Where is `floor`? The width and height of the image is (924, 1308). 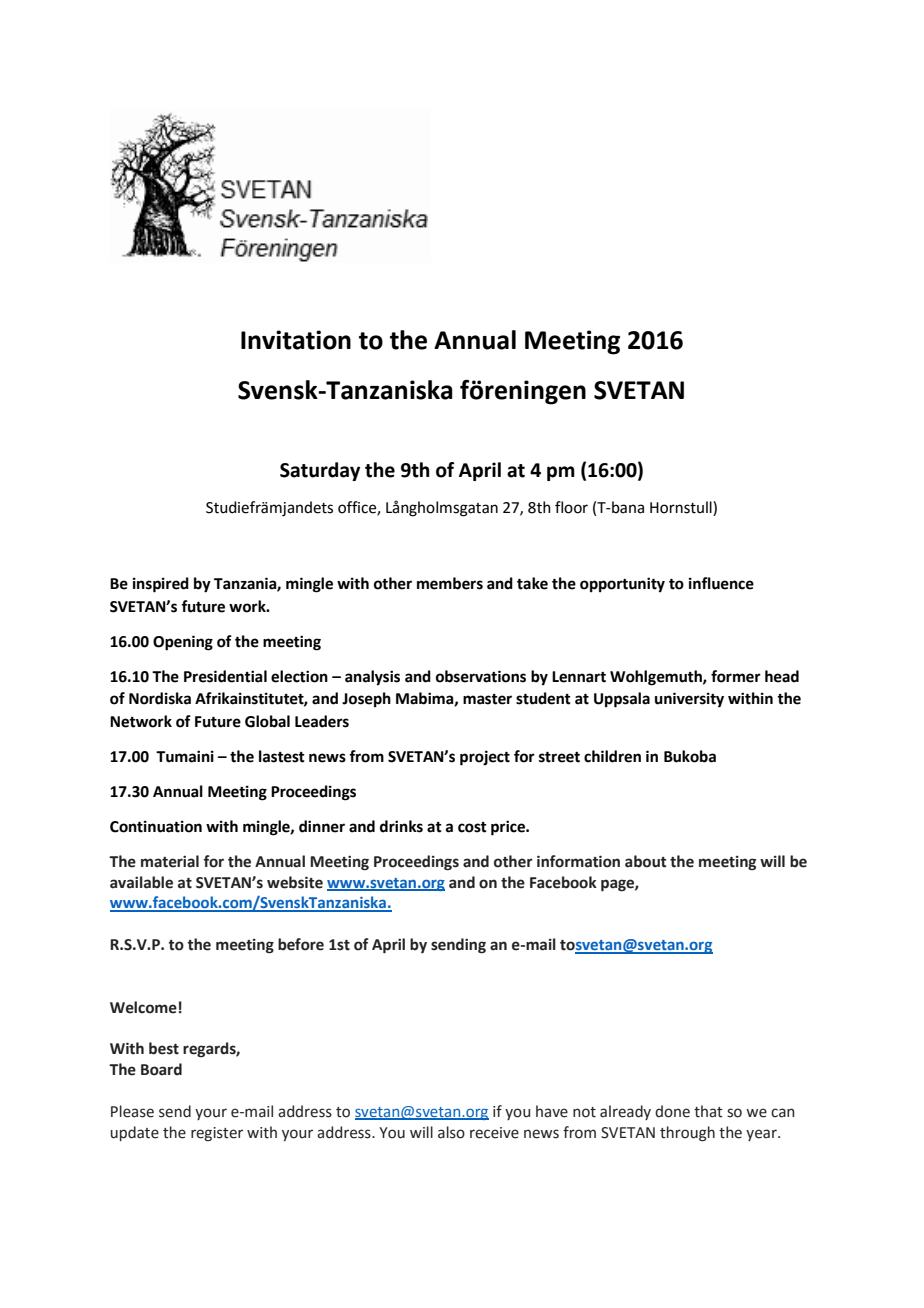 floor is located at coordinates (571, 507).
